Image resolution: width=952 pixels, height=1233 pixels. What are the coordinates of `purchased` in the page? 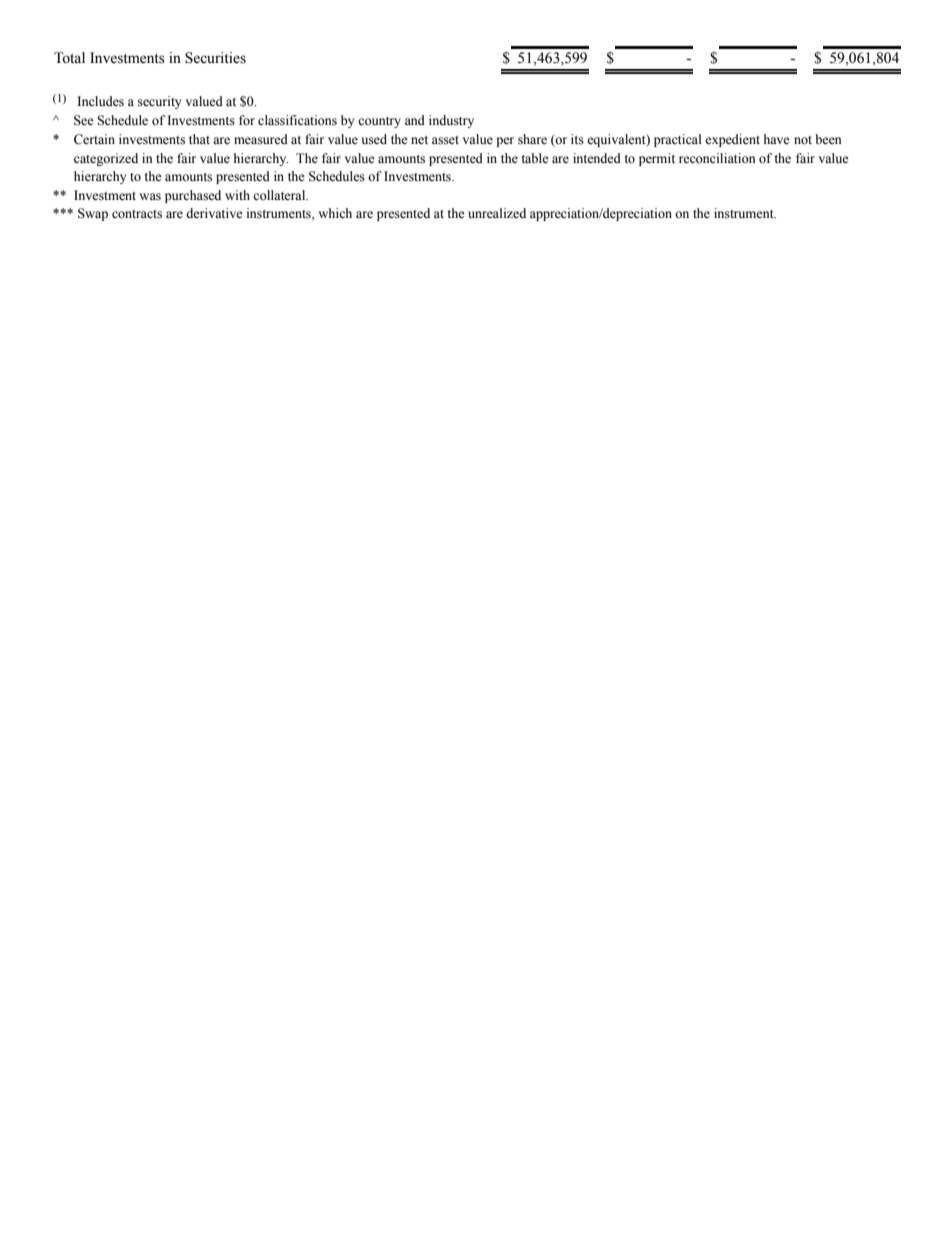 It's located at (193, 196).
